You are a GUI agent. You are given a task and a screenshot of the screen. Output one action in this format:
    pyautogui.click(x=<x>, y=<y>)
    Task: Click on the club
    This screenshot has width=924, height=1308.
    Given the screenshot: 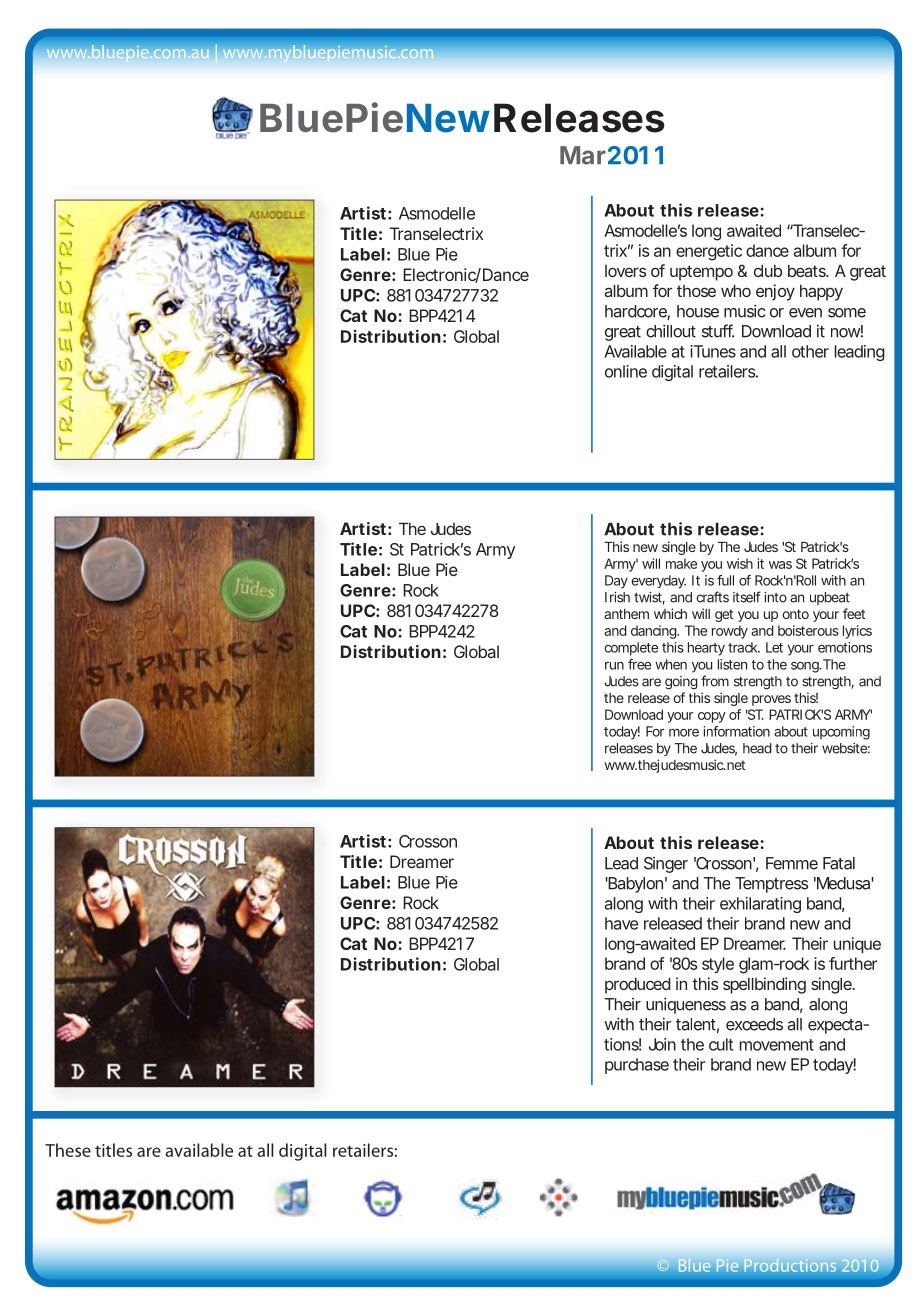 What is the action you would take?
    pyautogui.click(x=768, y=271)
